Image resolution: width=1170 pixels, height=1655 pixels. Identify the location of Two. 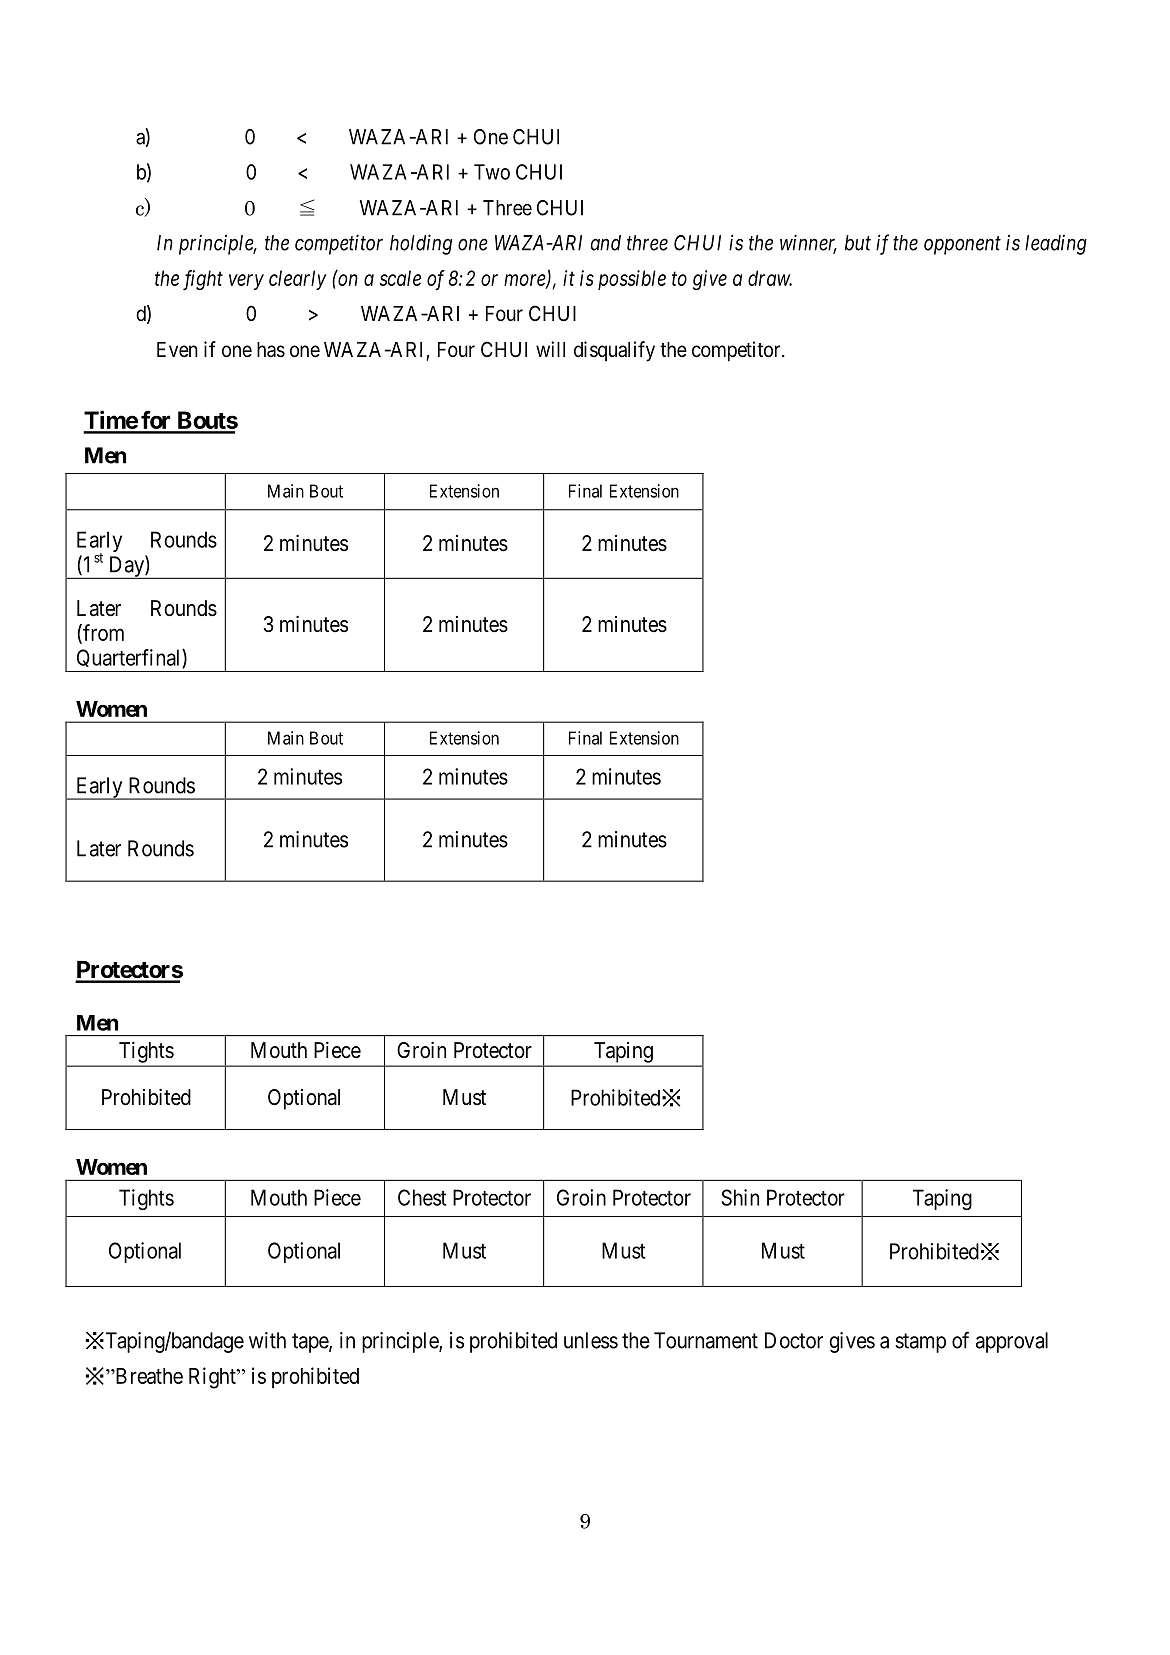
(492, 172).
